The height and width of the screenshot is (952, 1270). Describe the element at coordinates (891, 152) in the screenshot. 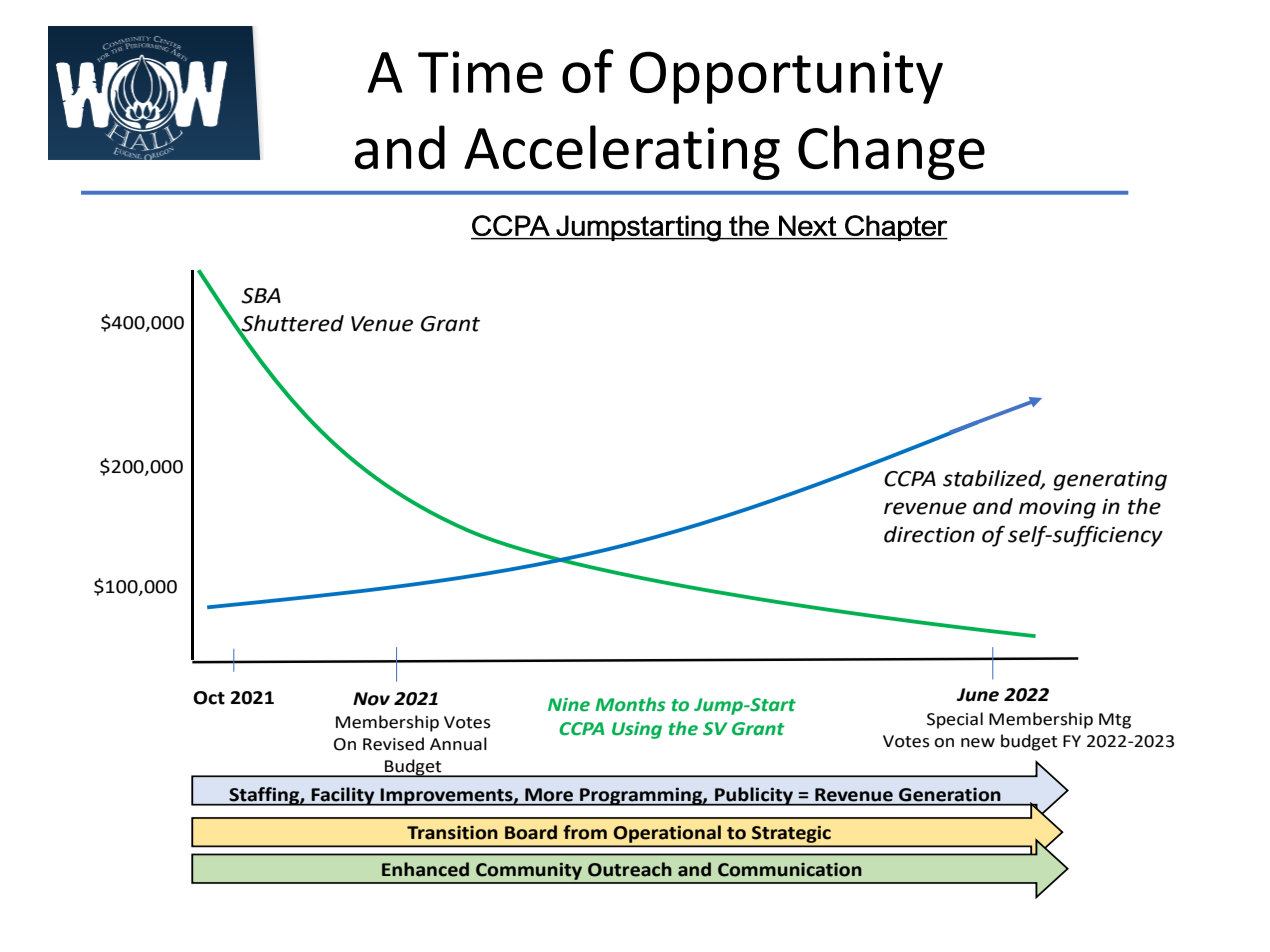

I see `Change` at that location.
